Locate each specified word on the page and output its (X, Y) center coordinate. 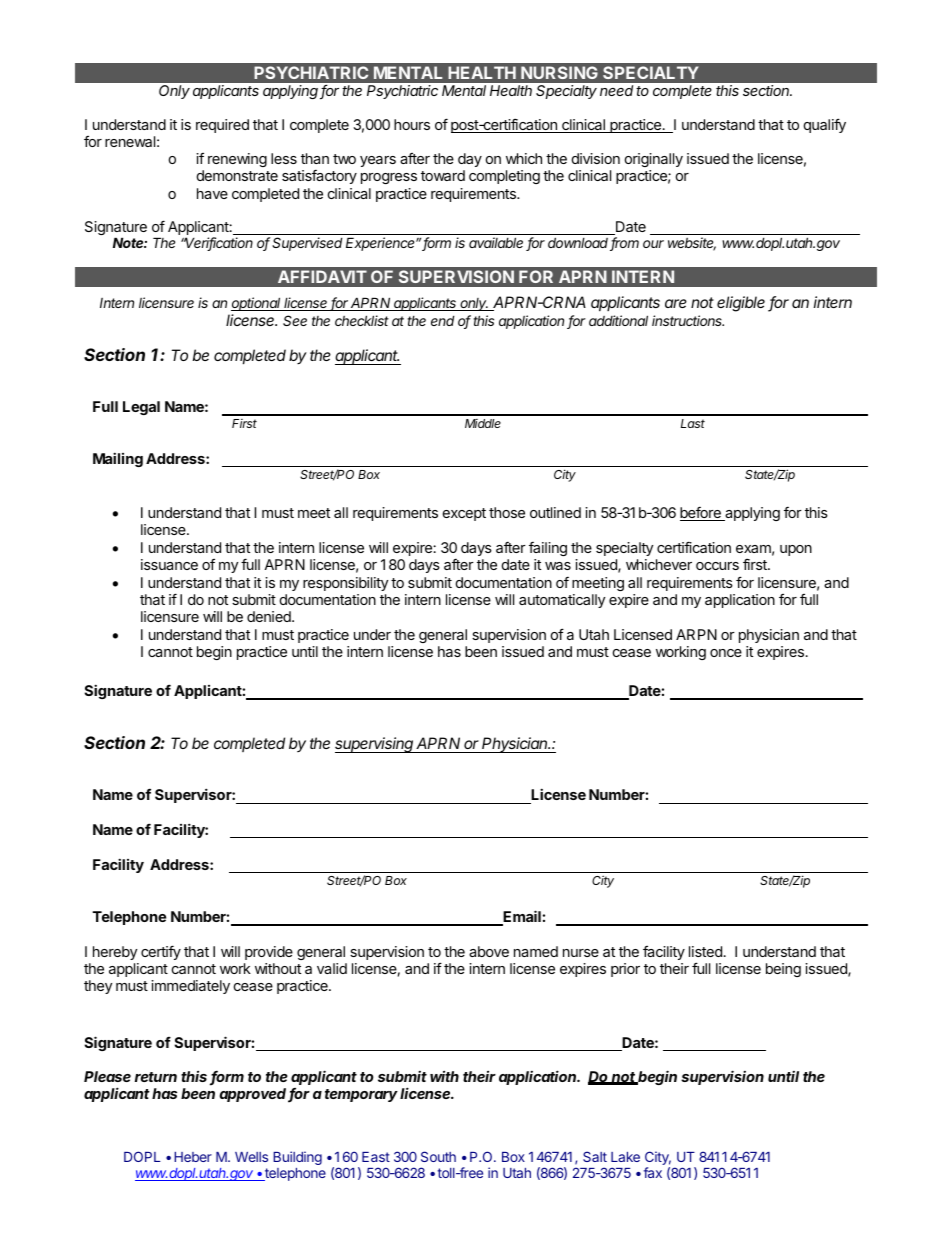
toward (443, 175)
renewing (237, 160)
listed (705, 951)
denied (270, 616)
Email (521, 917)
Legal (141, 408)
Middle (483, 423)
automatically (562, 601)
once (726, 653)
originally (654, 160)
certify (161, 952)
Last (693, 423)
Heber (193, 1157)
